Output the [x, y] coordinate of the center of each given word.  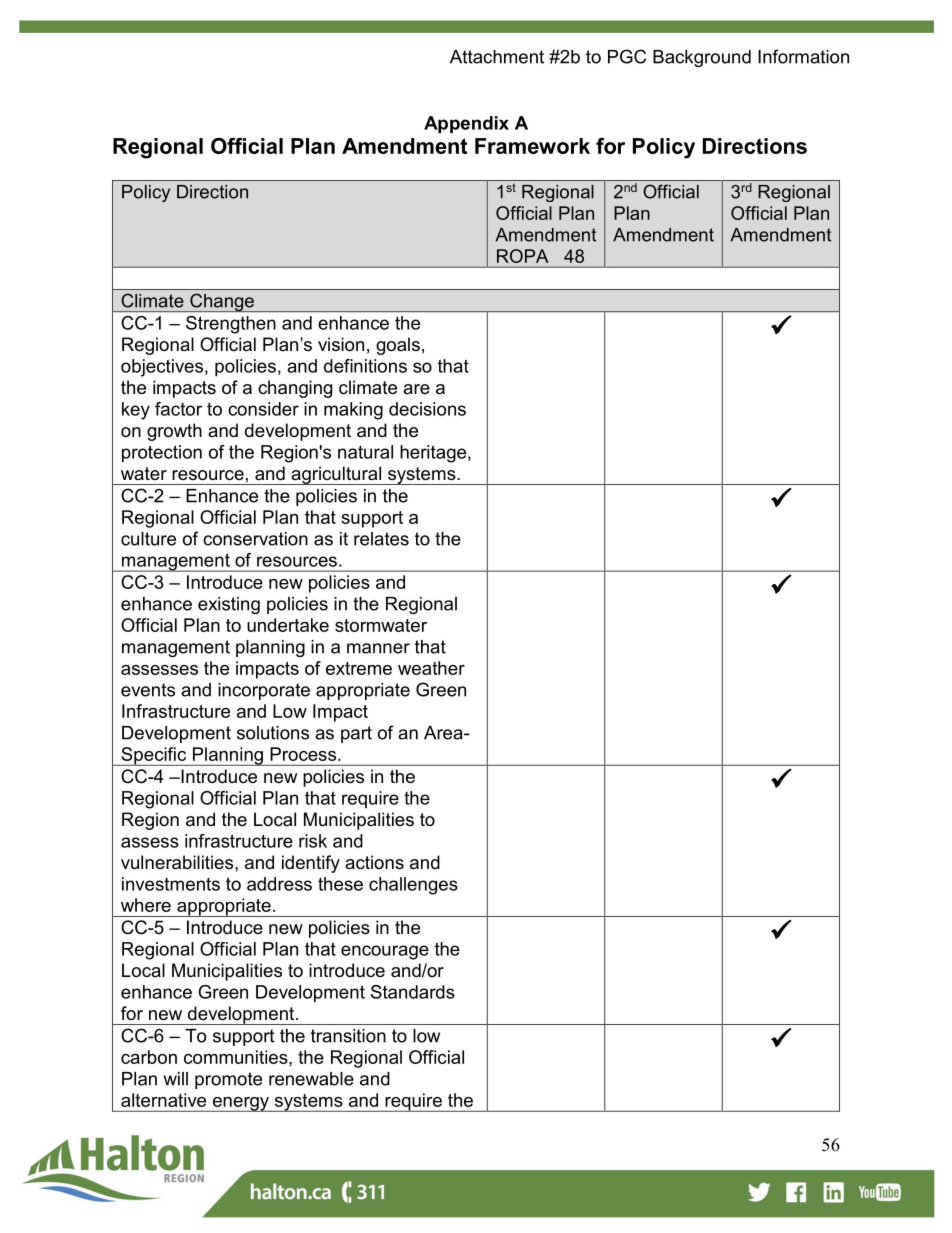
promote [228, 1080]
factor [178, 409]
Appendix [466, 124]
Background [702, 58]
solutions [273, 733]
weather [431, 668]
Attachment [497, 57]
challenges [413, 886]
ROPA [523, 256]
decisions [427, 409]
